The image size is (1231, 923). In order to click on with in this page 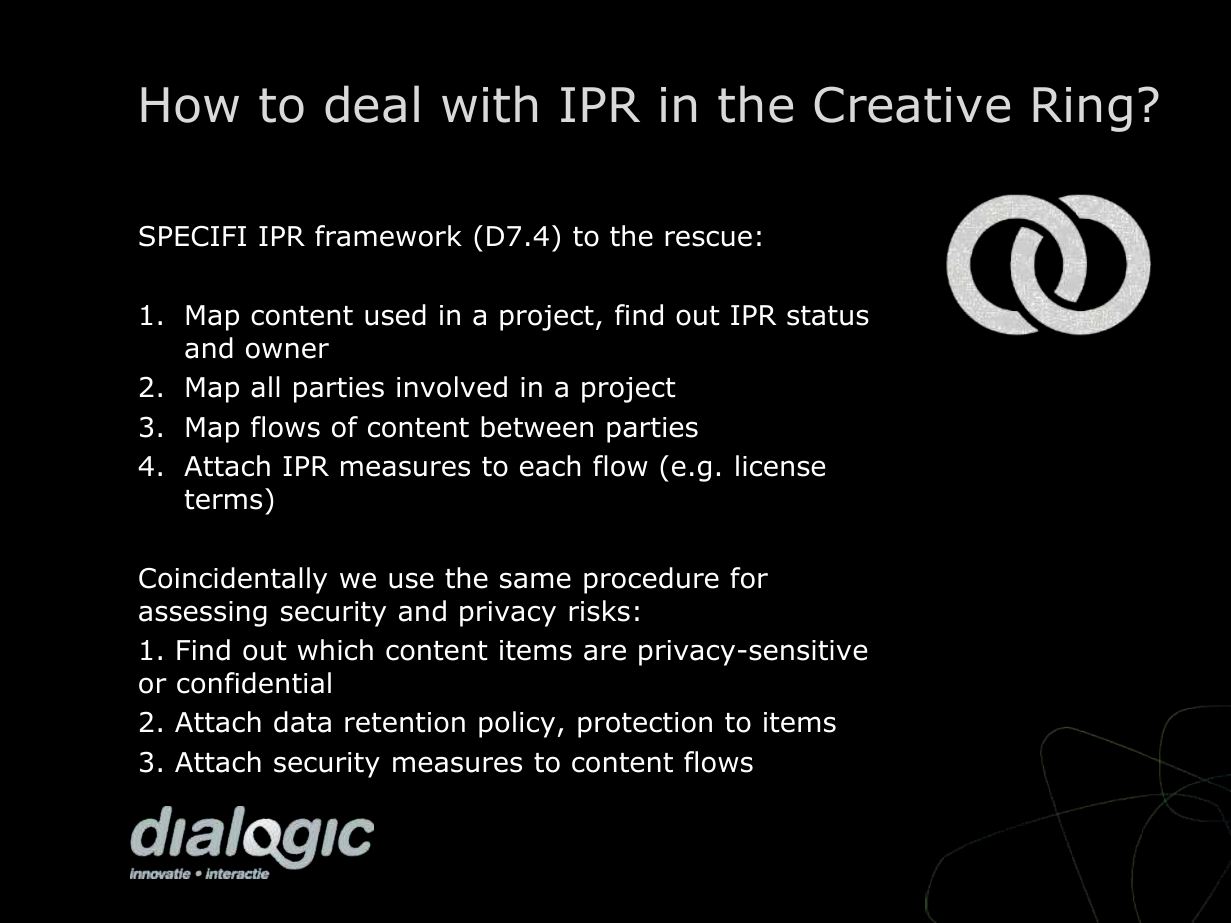, I will do `click(489, 104)`.
